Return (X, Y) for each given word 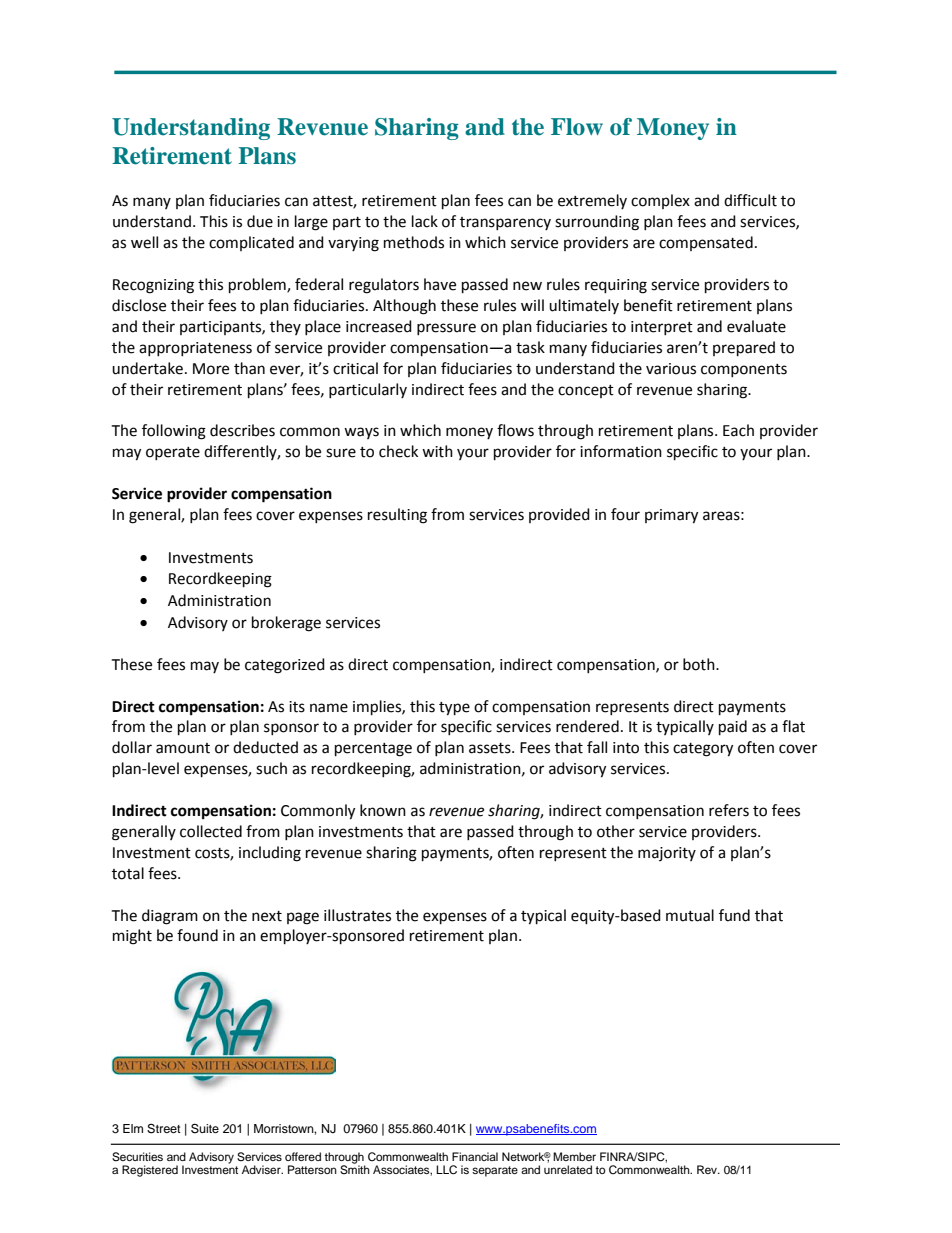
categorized (285, 666)
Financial (475, 1156)
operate (173, 453)
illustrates (357, 915)
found (197, 935)
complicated (251, 243)
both (700, 664)
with (437, 451)
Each (738, 430)
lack (425, 221)
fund (734, 915)
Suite (205, 1128)
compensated (706, 243)
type (454, 709)
